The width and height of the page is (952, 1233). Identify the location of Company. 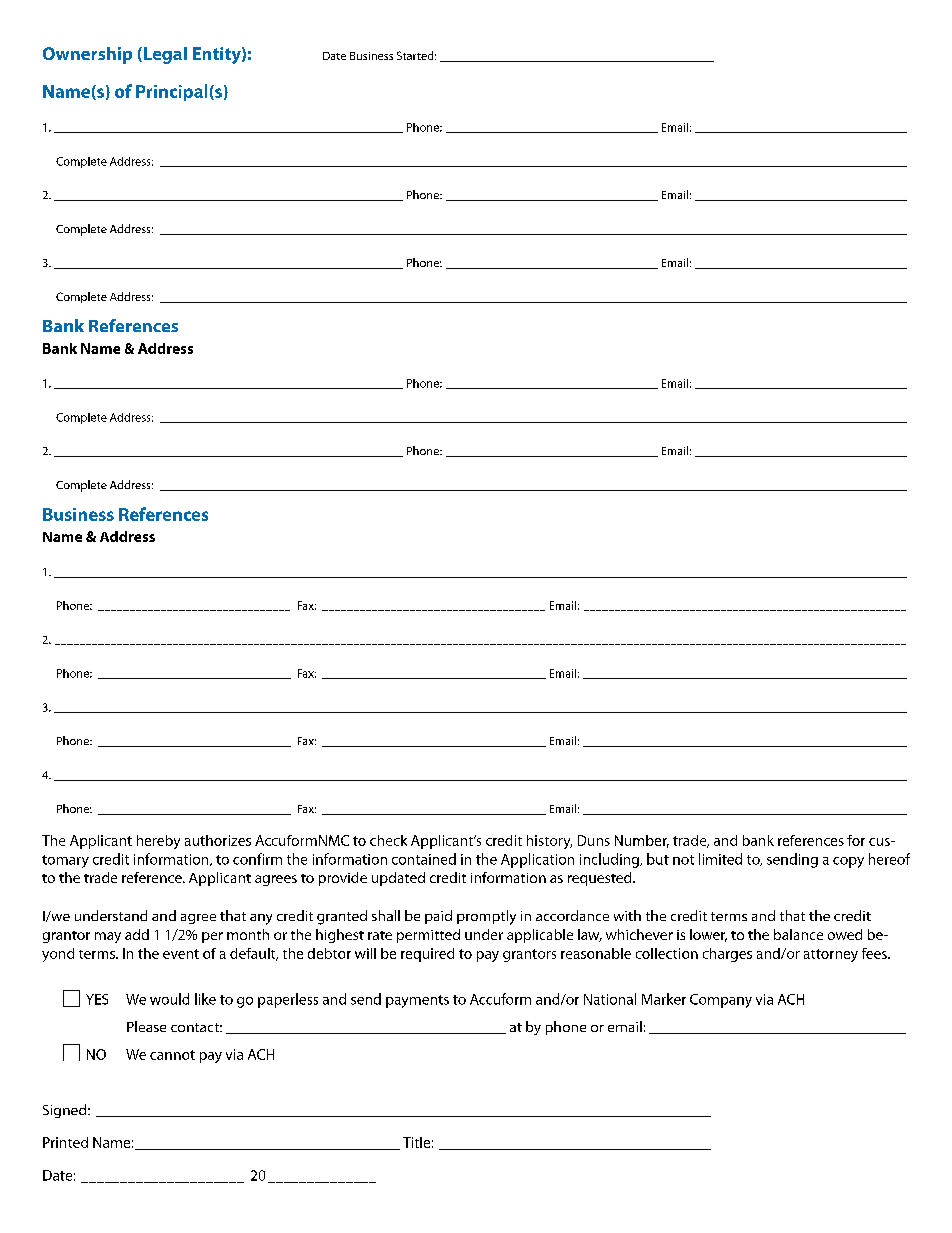
(721, 1001).
